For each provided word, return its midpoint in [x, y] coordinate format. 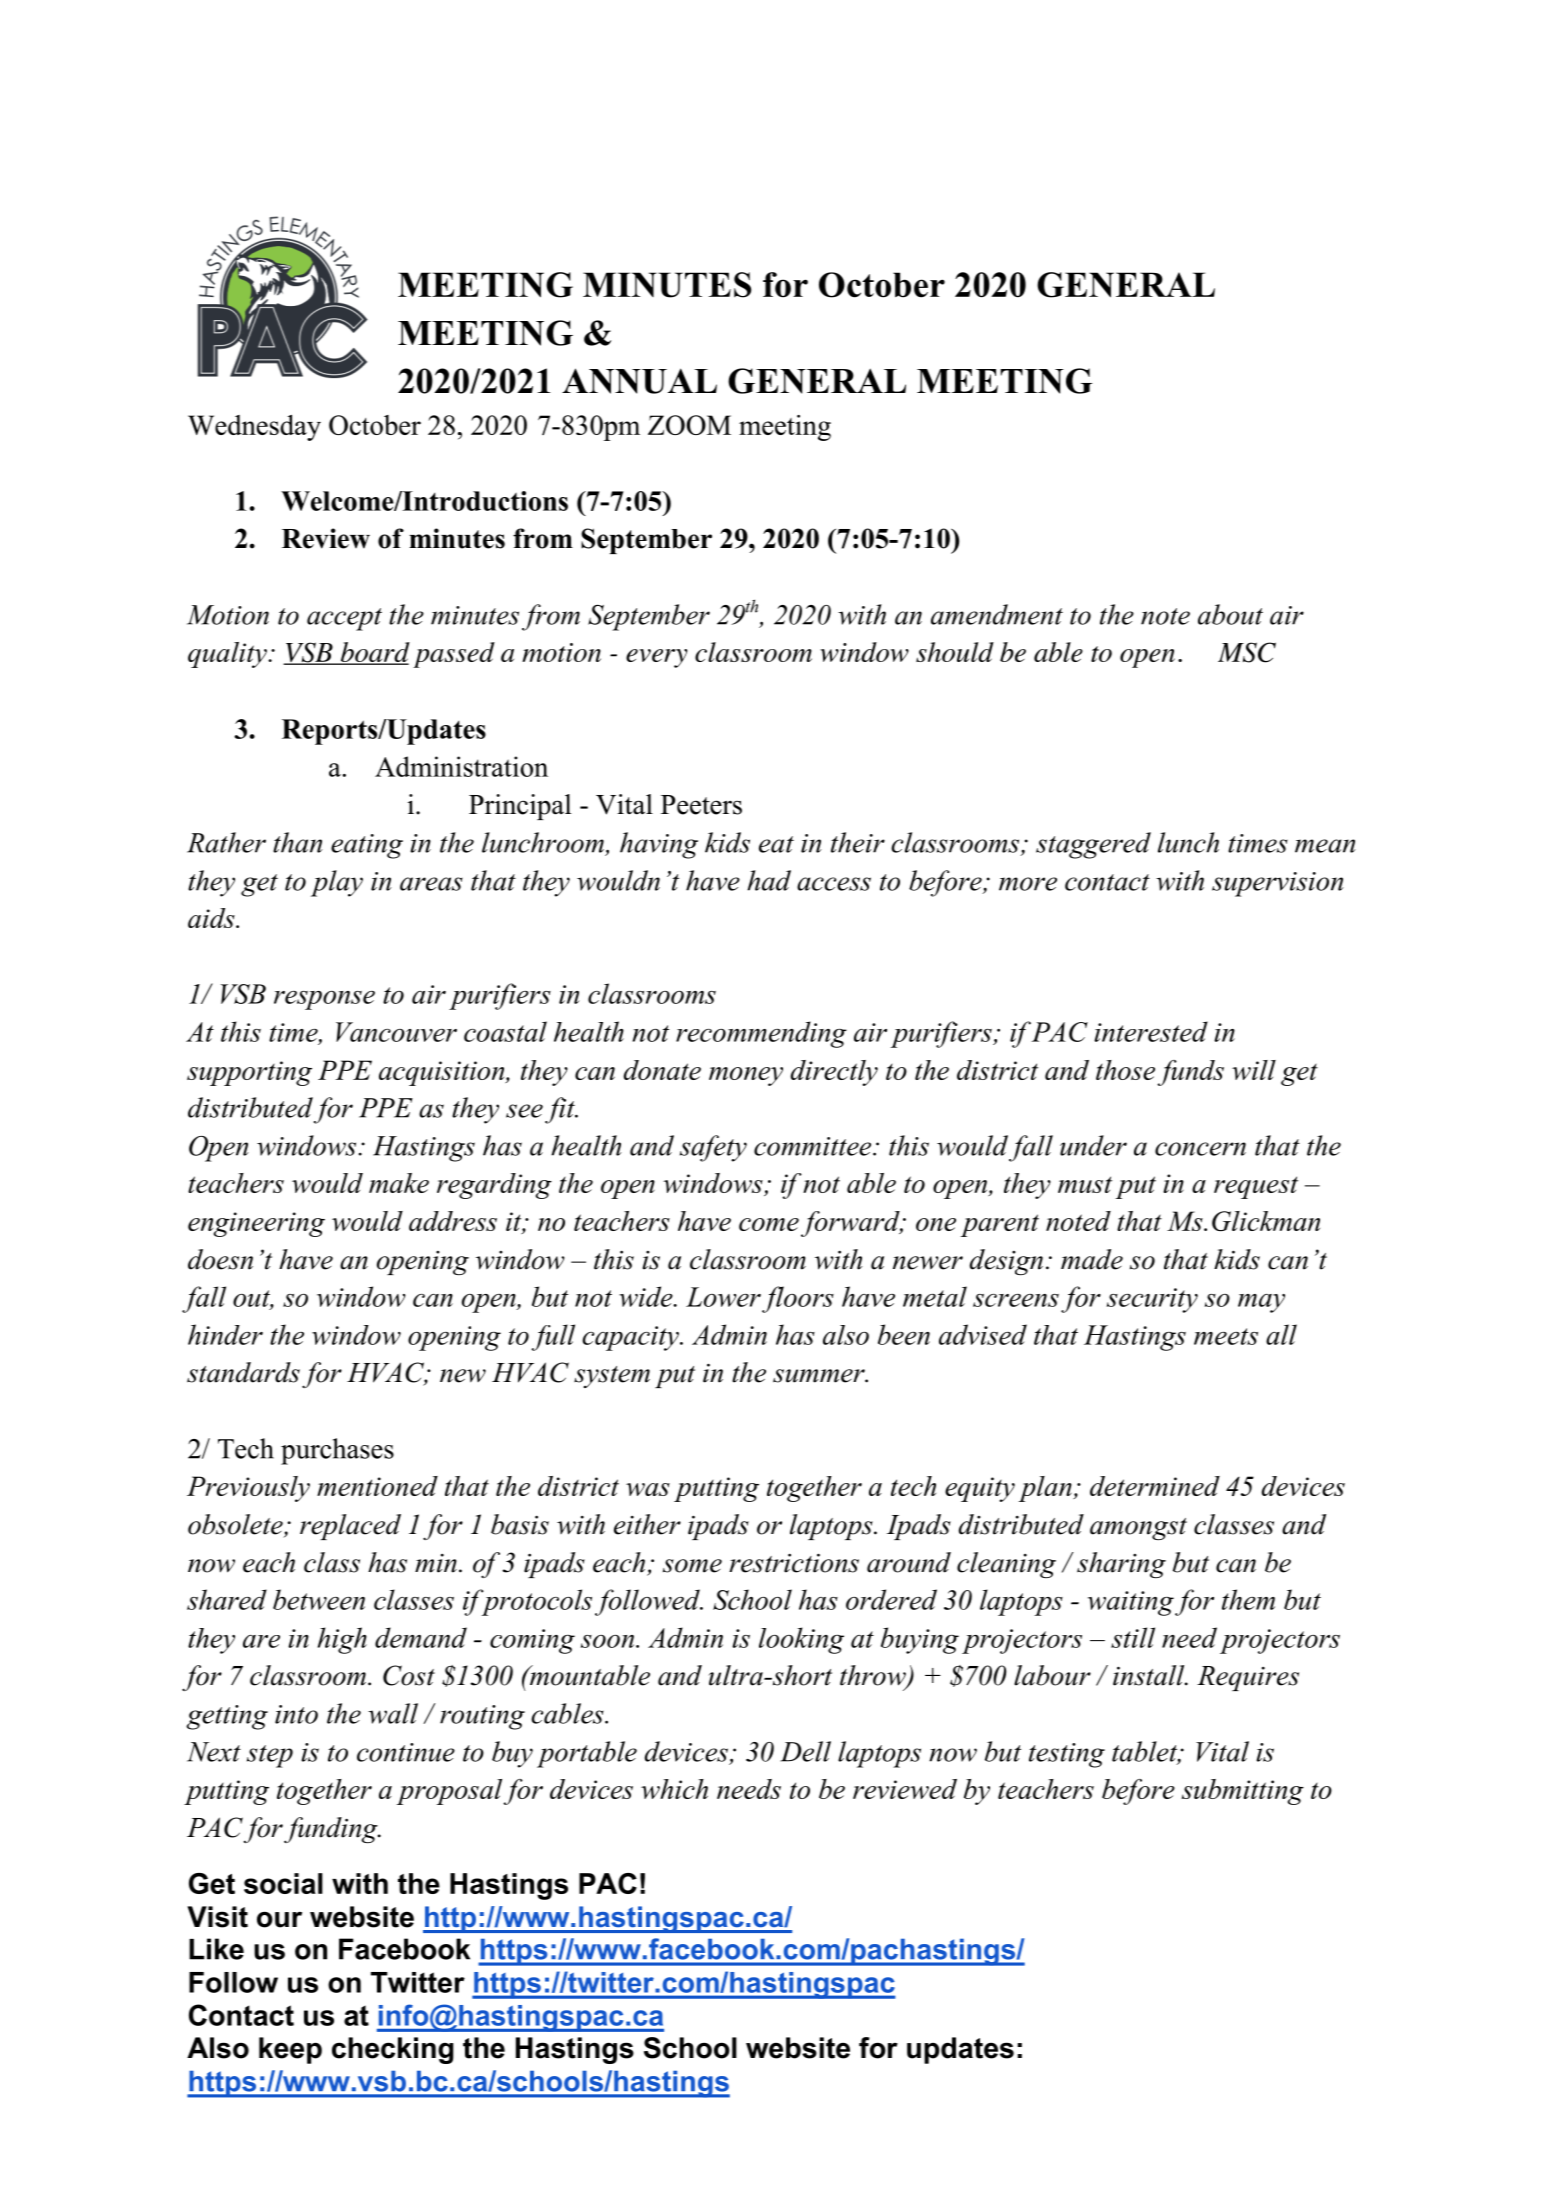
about [1230, 614]
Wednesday [254, 428]
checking [393, 2050]
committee [814, 1146]
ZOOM [689, 425]
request [1256, 1187]
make [399, 1183]
